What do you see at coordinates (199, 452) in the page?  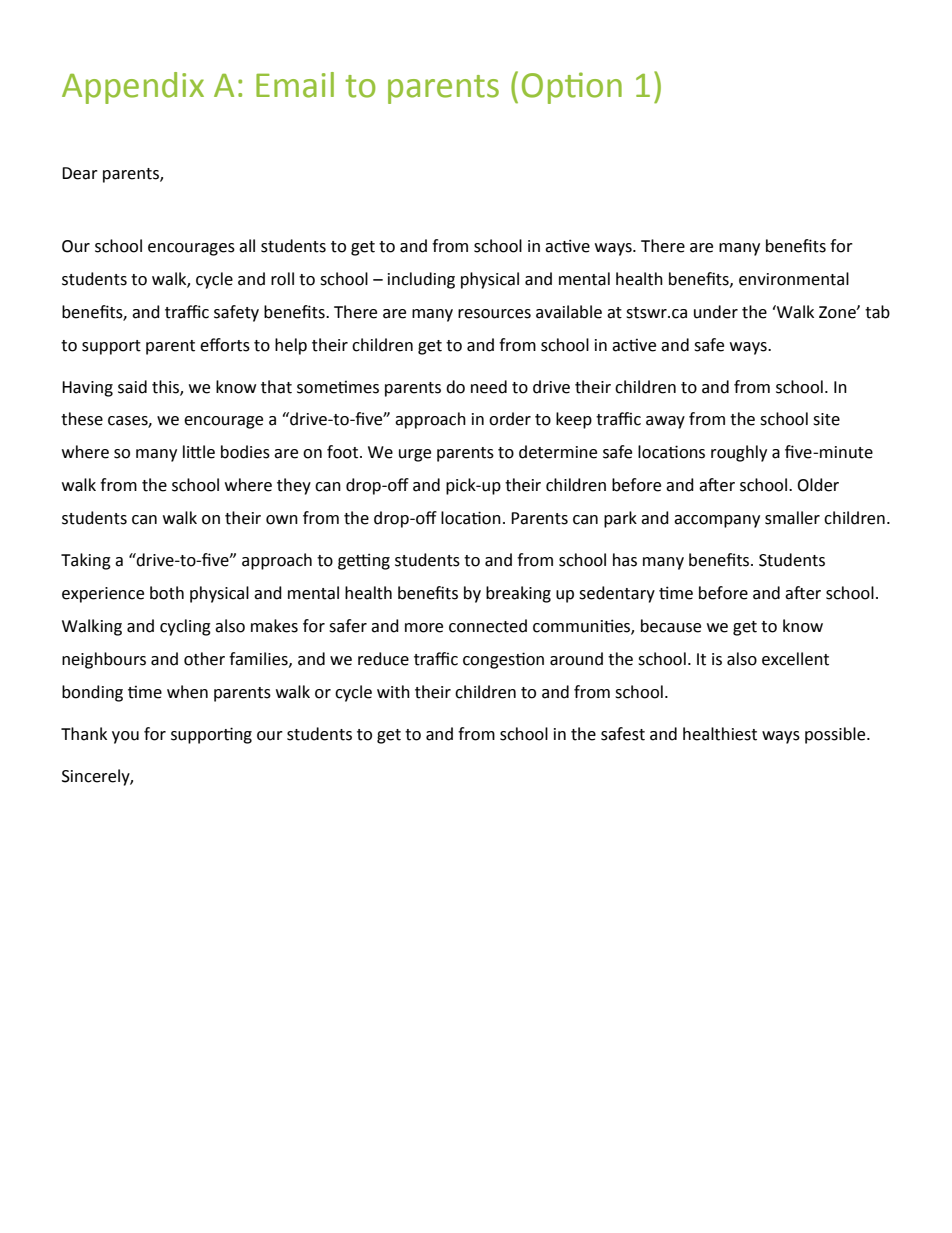 I see `little` at bounding box center [199, 452].
